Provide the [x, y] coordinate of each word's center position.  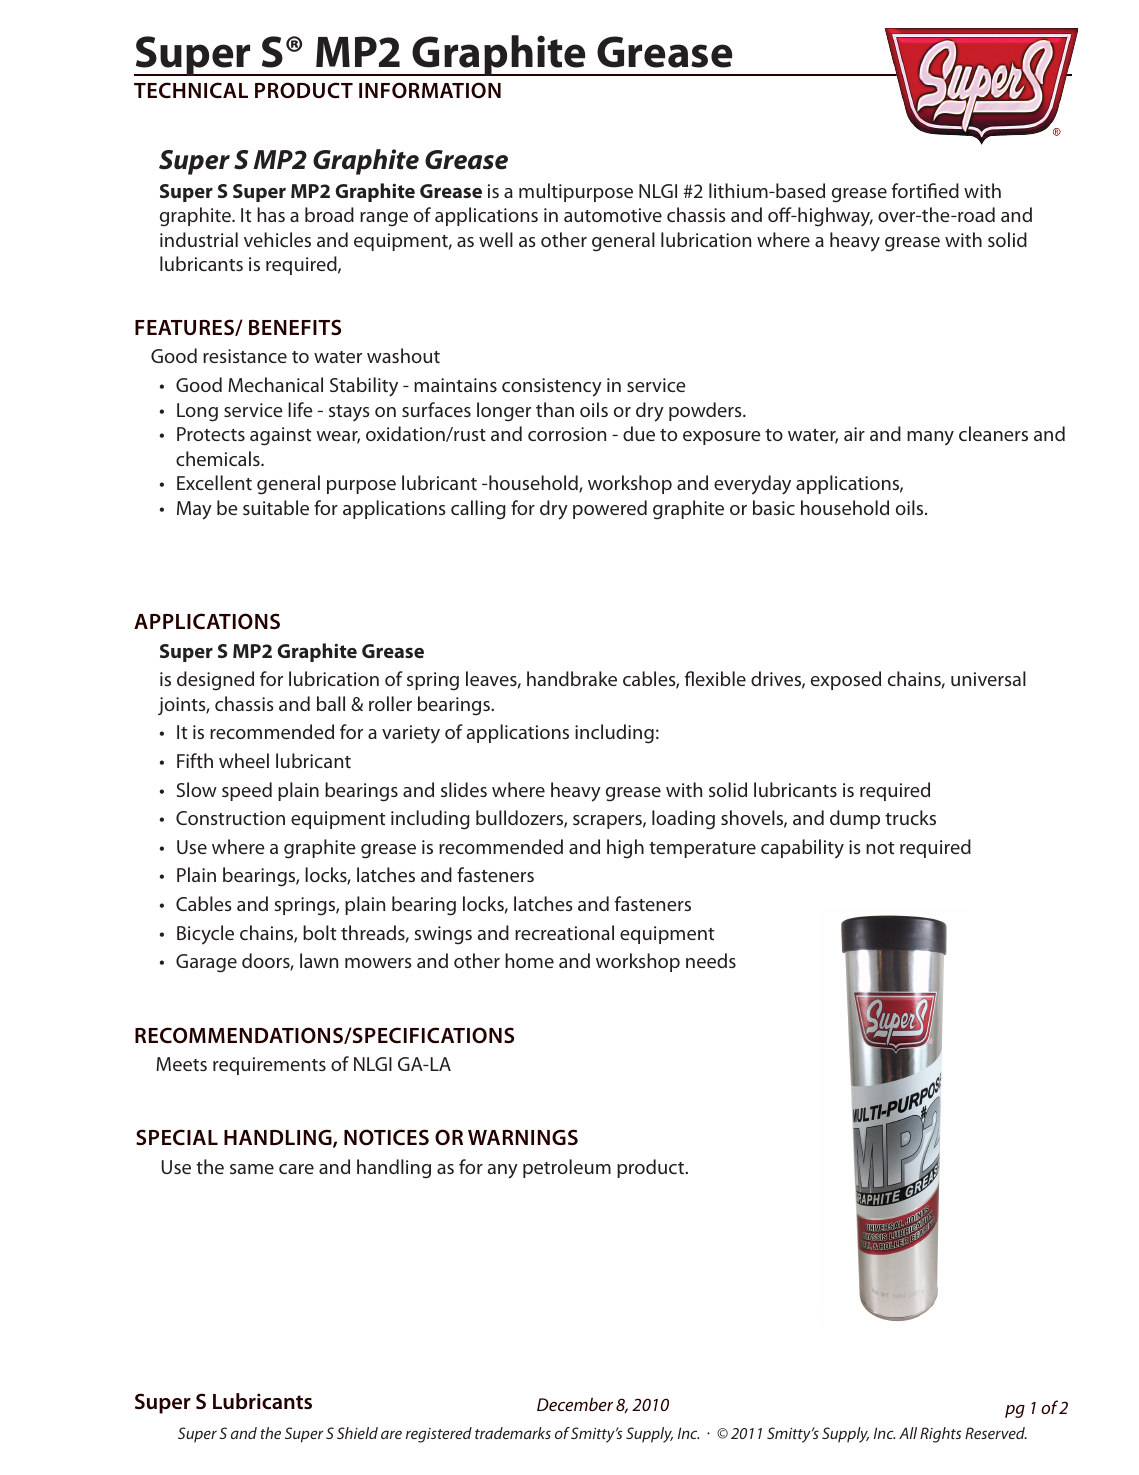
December [575, 1404]
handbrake [572, 678]
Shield [357, 1433]
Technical [191, 90]
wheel [244, 760]
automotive [613, 215]
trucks [910, 817]
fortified [925, 190]
